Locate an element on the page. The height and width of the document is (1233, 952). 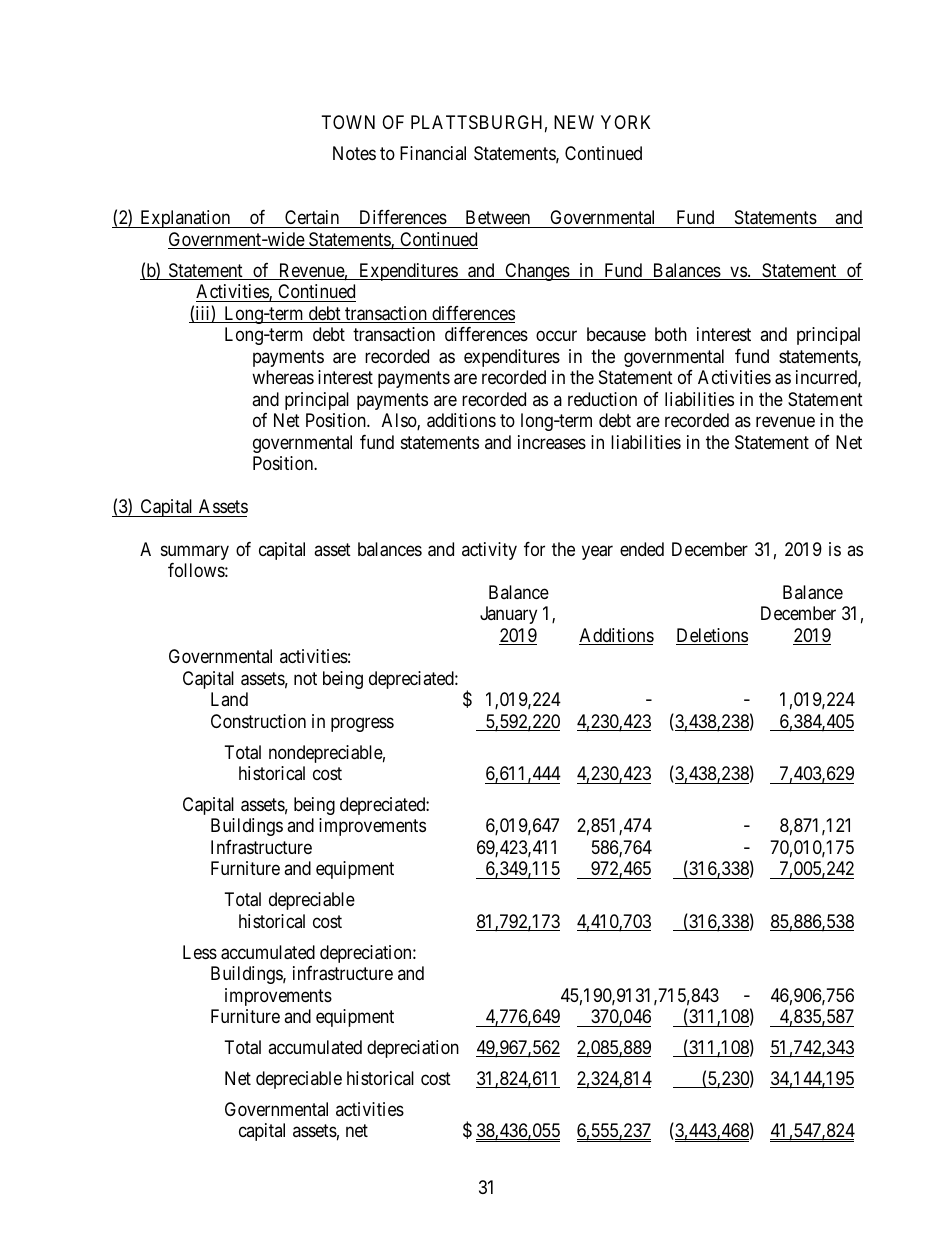
TOWN is located at coordinates (348, 122).
